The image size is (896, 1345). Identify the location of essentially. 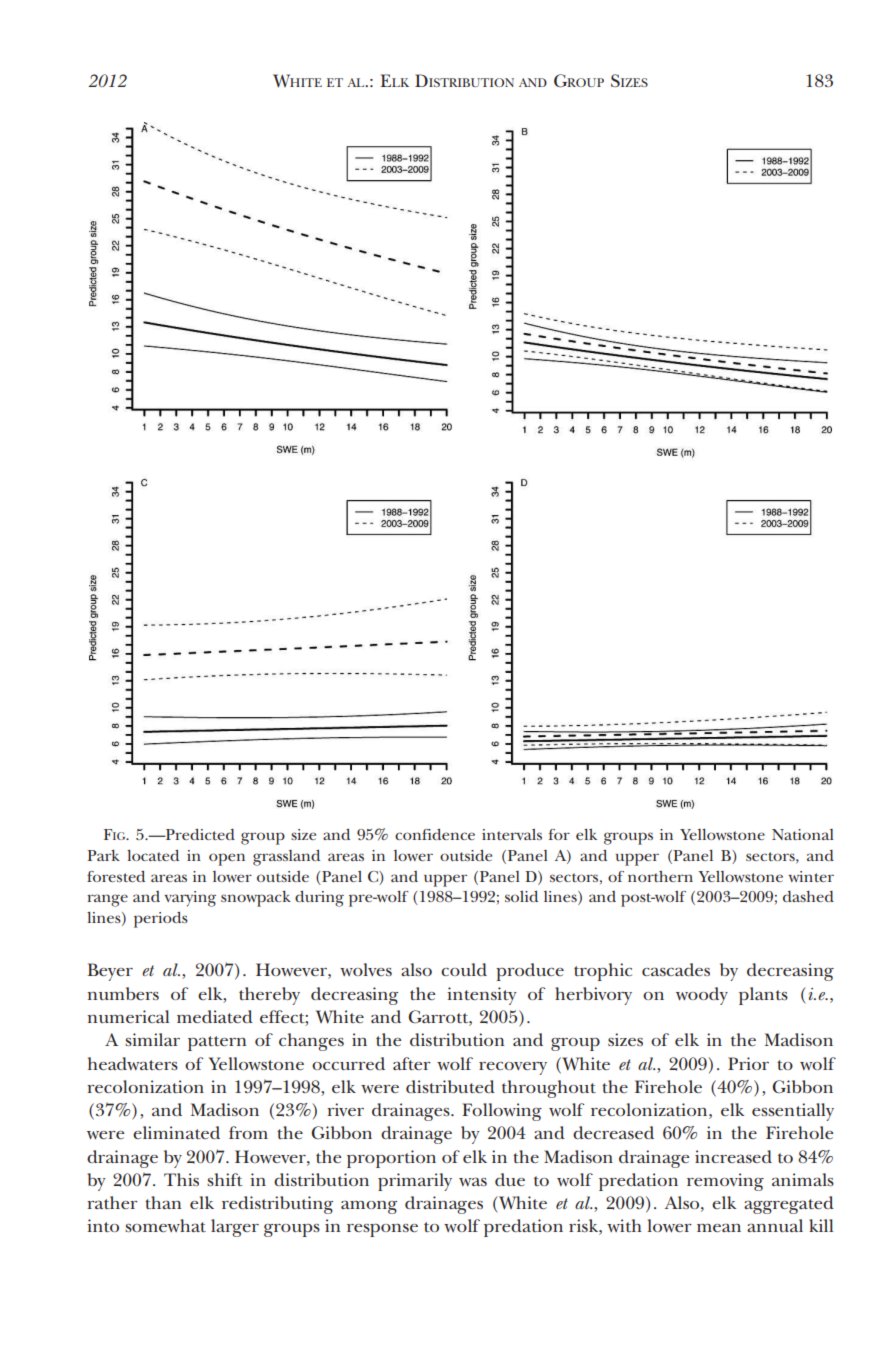
(793, 1112).
